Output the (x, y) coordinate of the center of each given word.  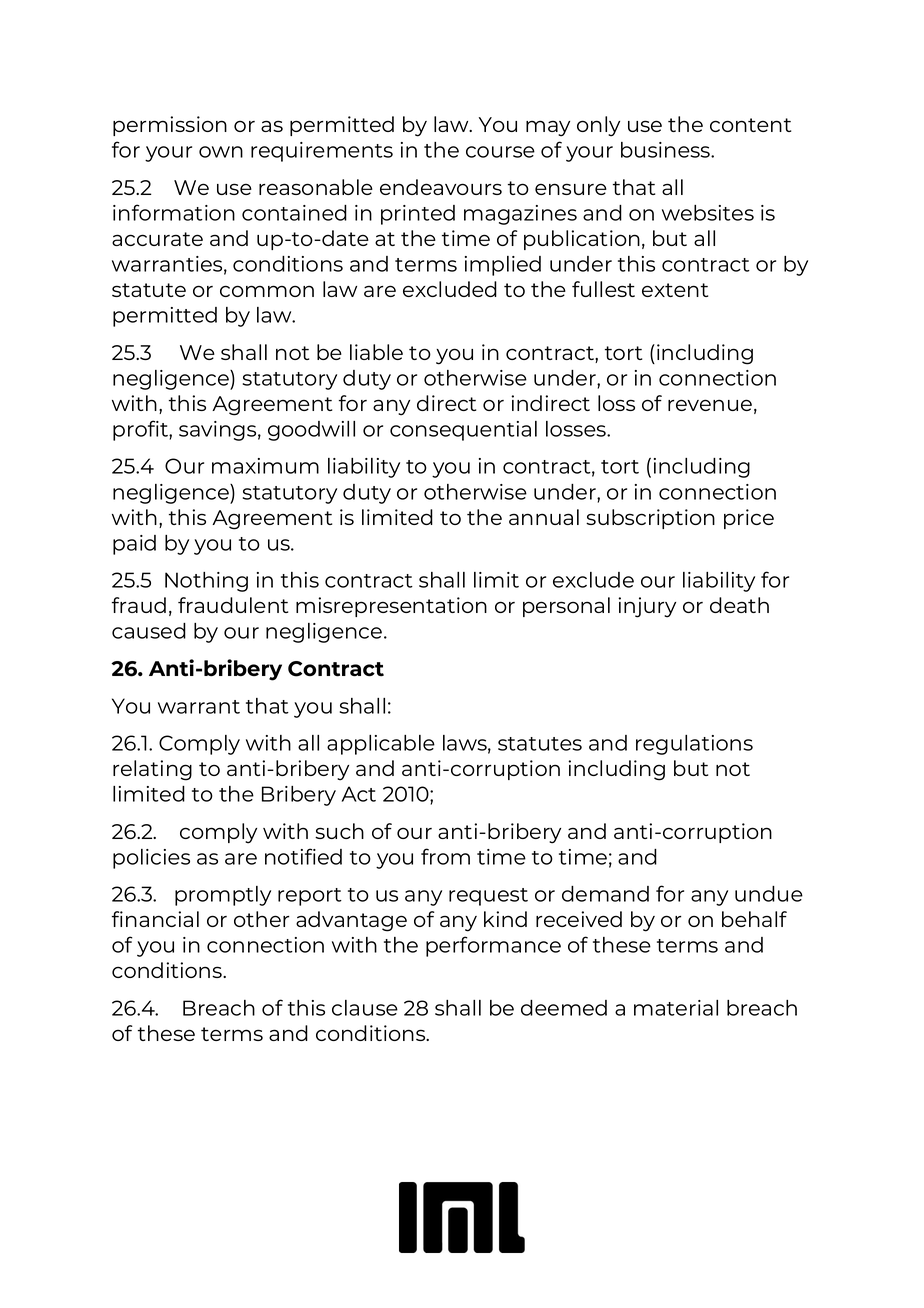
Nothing (206, 582)
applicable (381, 745)
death (739, 605)
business (667, 150)
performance (493, 946)
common (267, 291)
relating (152, 770)
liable (376, 352)
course (500, 152)
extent (675, 290)
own (221, 152)
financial (155, 919)
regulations (694, 745)
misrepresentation (391, 607)
